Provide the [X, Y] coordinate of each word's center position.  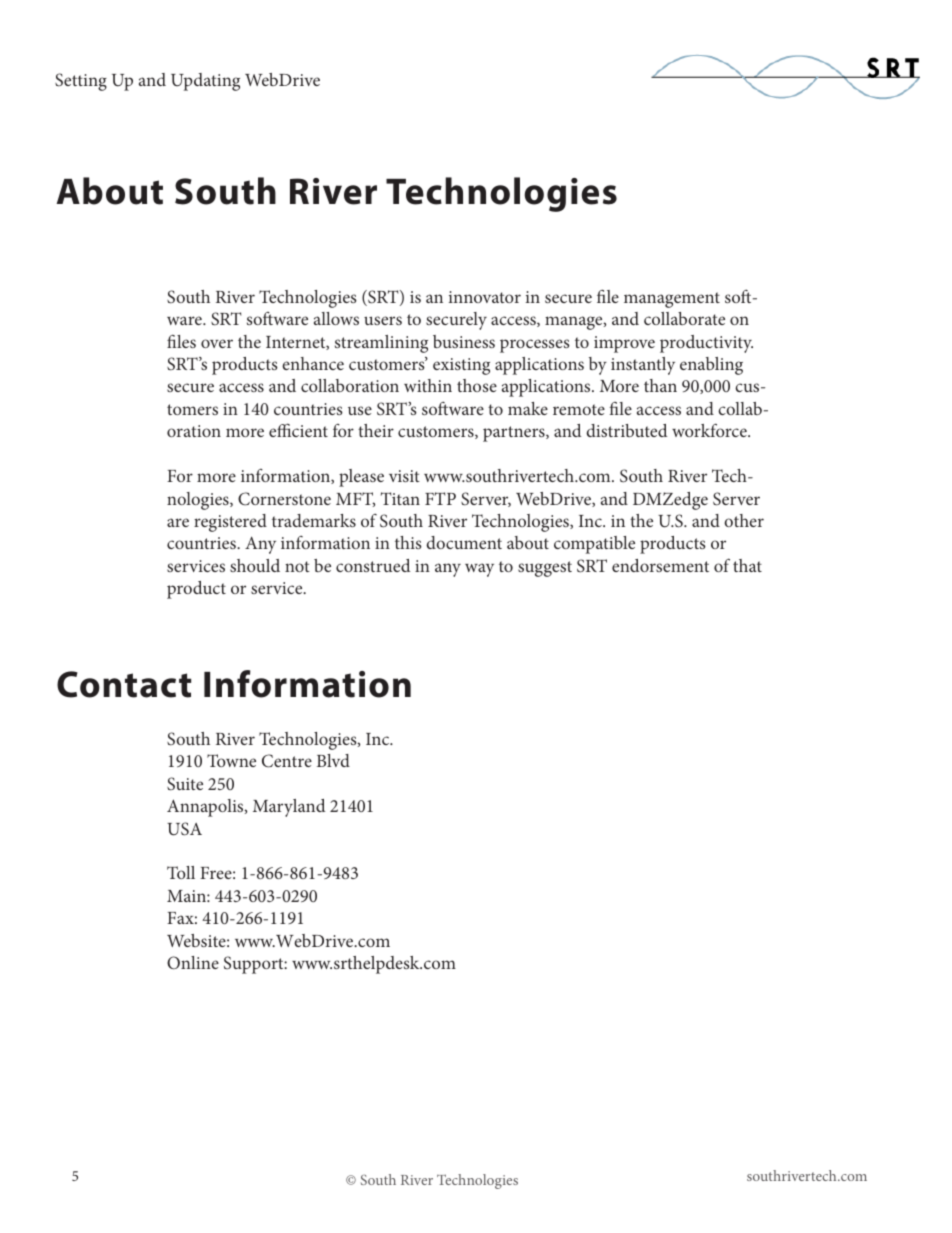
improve [624, 344]
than [660, 385]
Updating [205, 82]
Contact [124, 684]
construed [373, 565]
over [217, 343]
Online [193, 963]
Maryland [289, 808]
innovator [485, 297]
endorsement [660, 565]
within [428, 385]
